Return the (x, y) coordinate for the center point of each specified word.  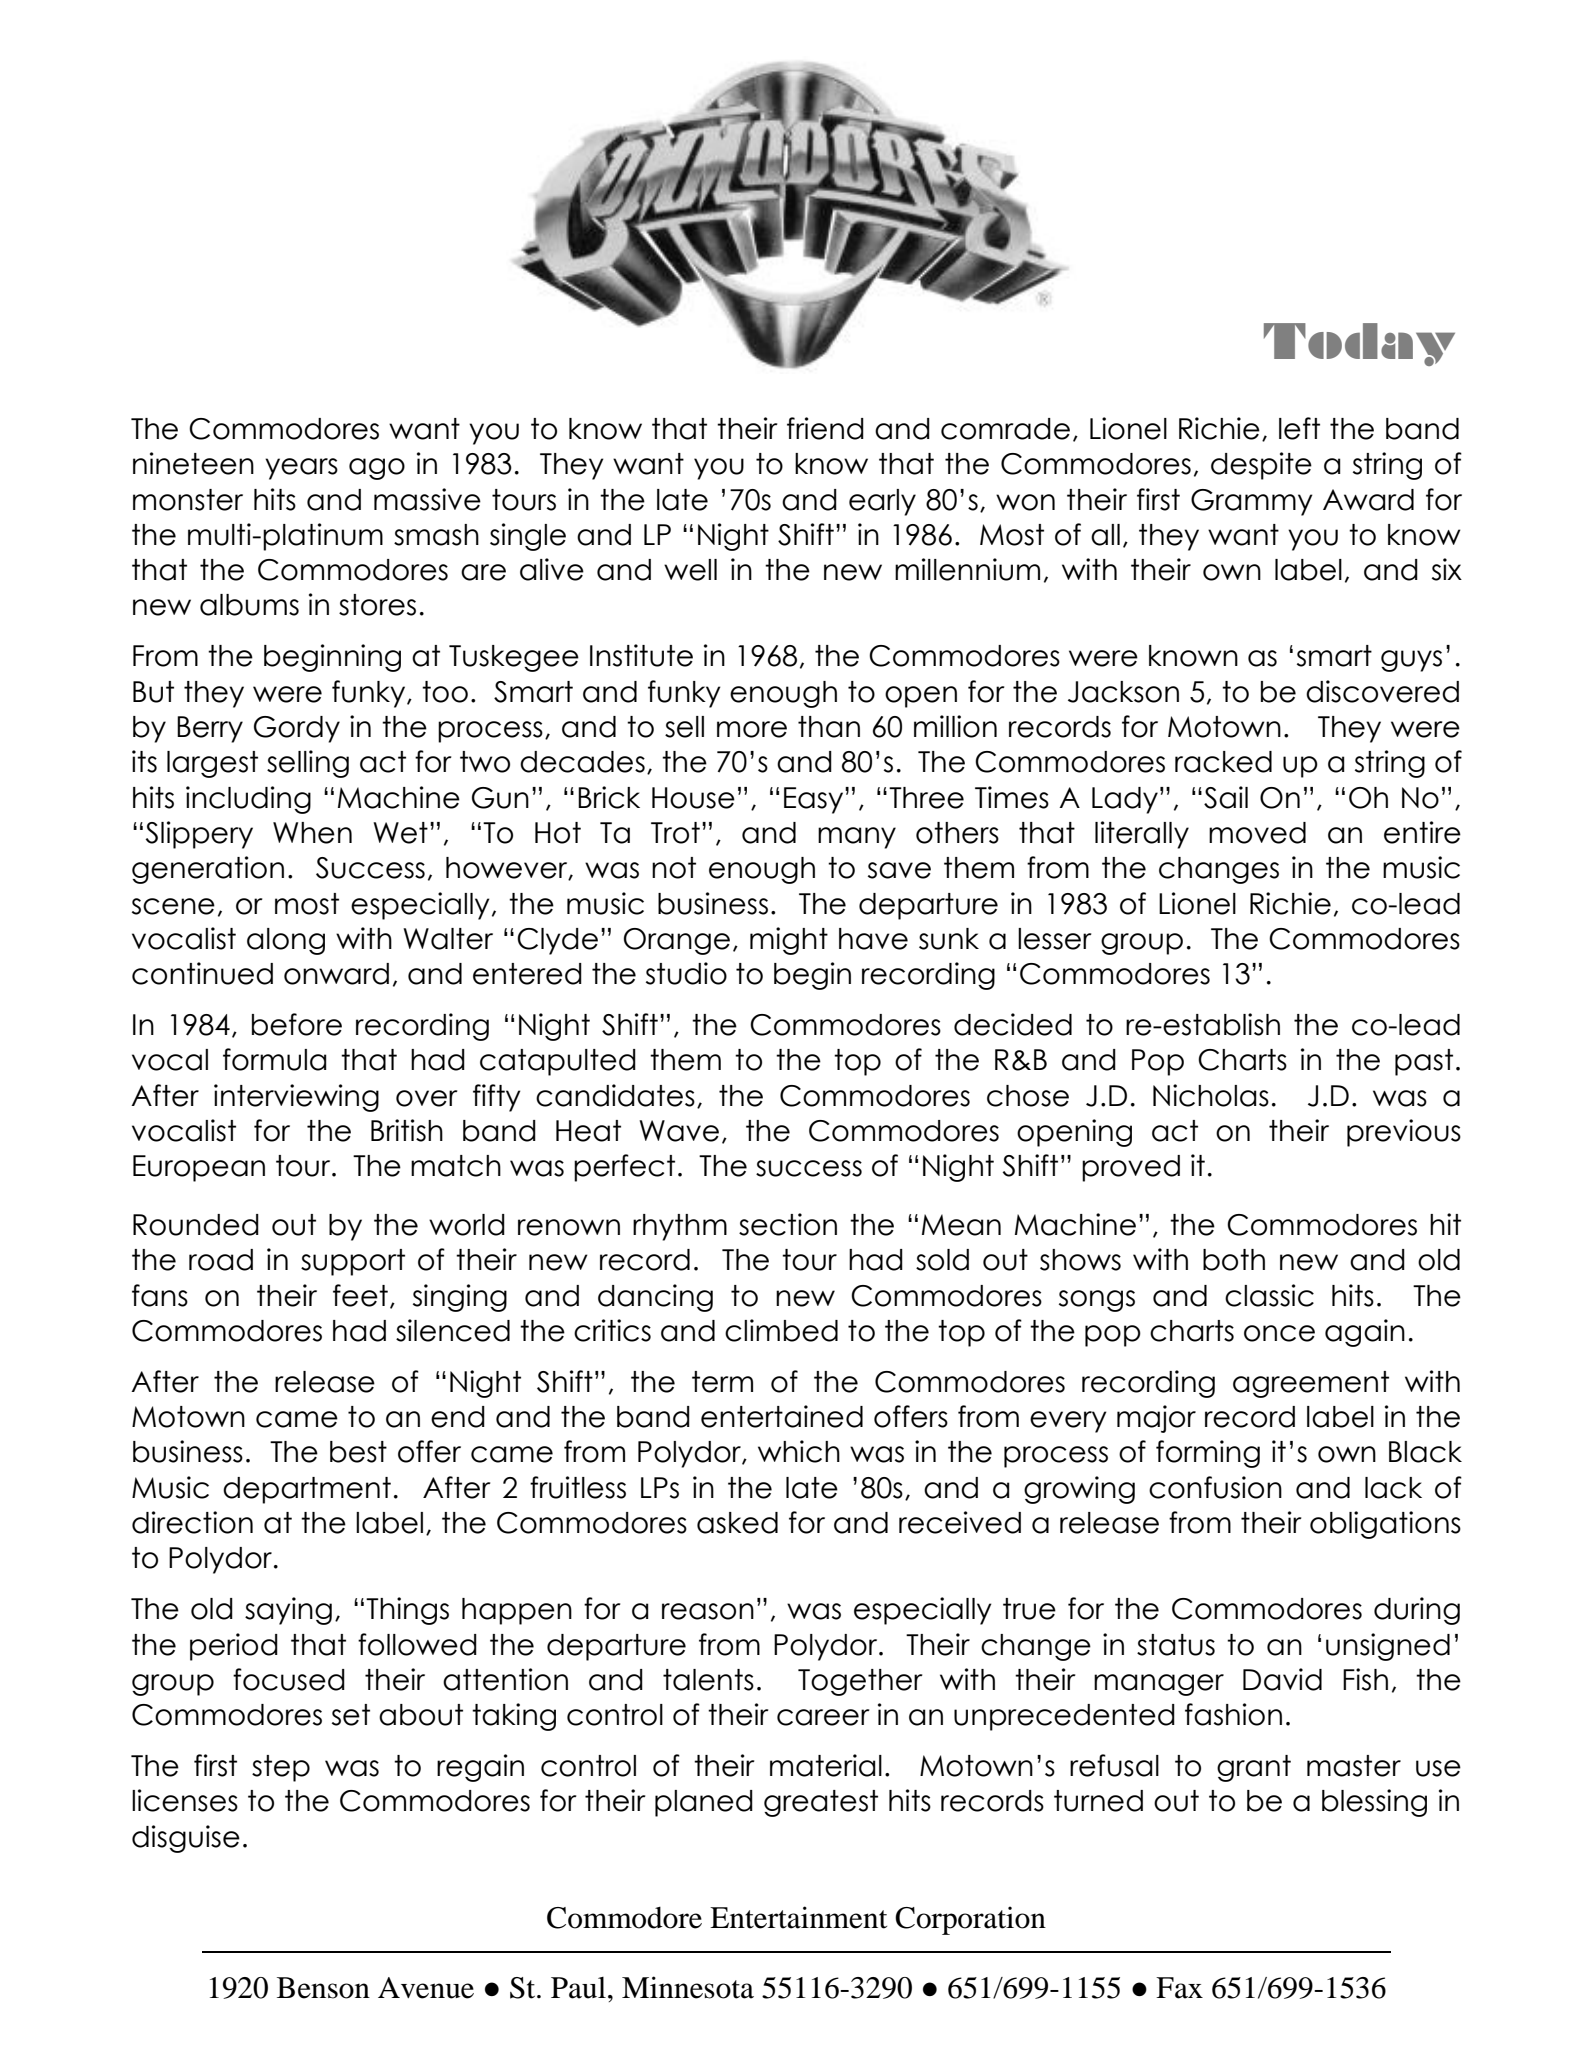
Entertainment (798, 1917)
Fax (1179, 1988)
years (301, 469)
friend (825, 428)
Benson (323, 1988)
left (1299, 428)
